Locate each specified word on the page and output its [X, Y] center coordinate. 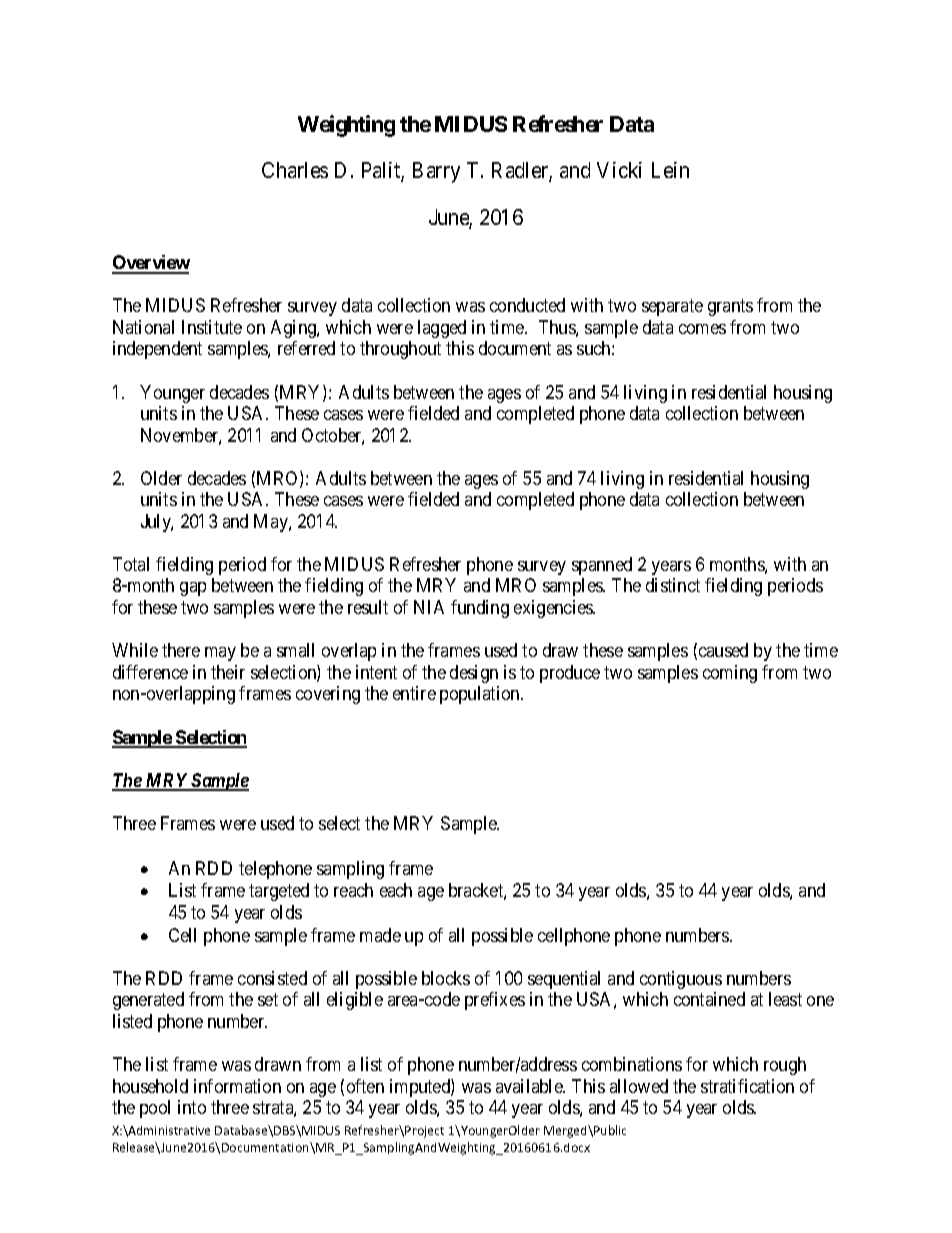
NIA [429, 607]
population [481, 695]
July [157, 523]
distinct [673, 585]
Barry [436, 172]
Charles [295, 170]
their [228, 672]
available [530, 1086]
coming [730, 674]
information [237, 1086]
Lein [670, 170]
